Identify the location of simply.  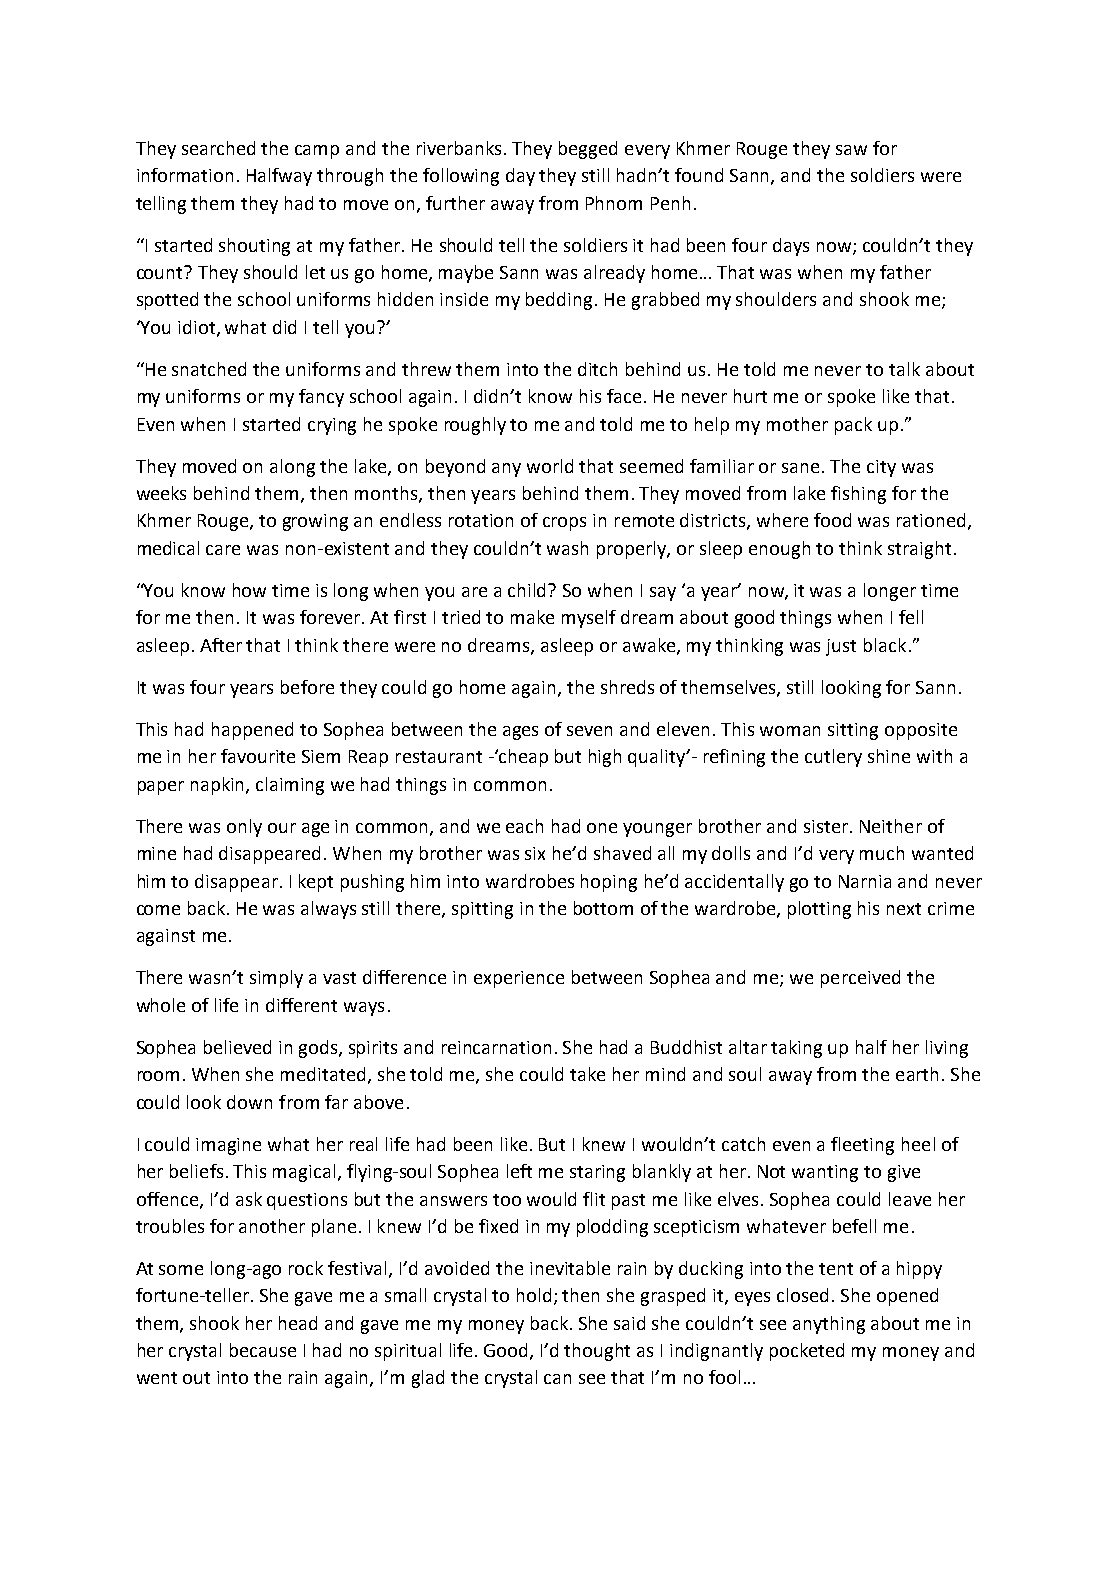
(276, 979).
